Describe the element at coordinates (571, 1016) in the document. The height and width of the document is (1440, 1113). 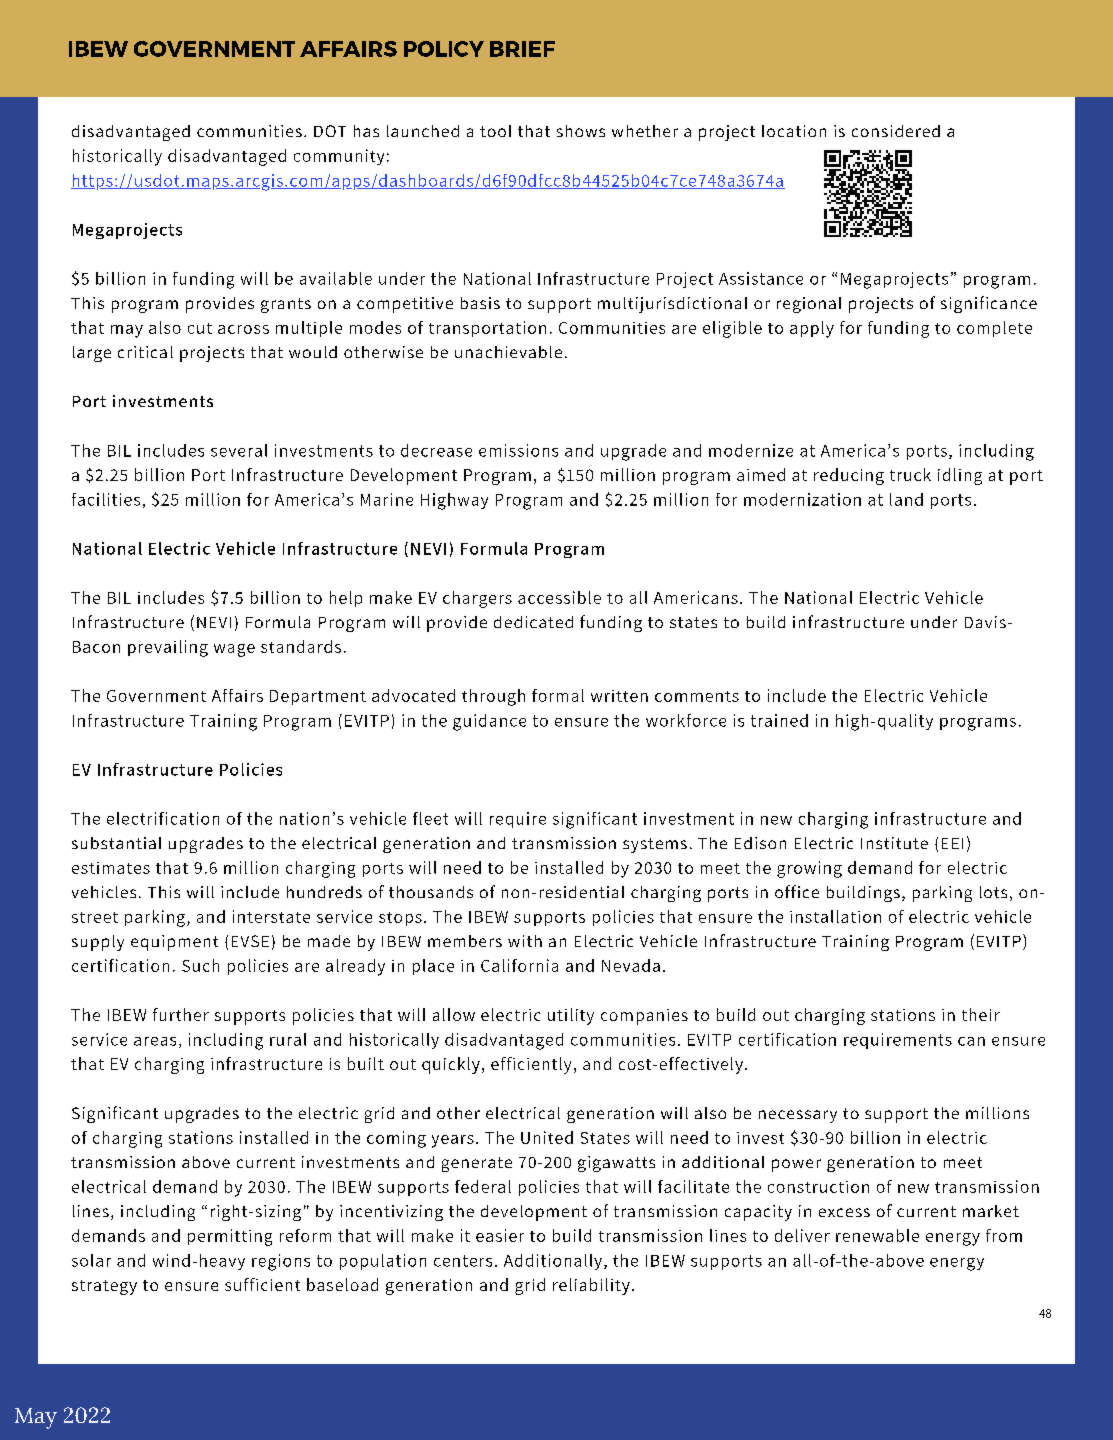
I see `utility` at that location.
